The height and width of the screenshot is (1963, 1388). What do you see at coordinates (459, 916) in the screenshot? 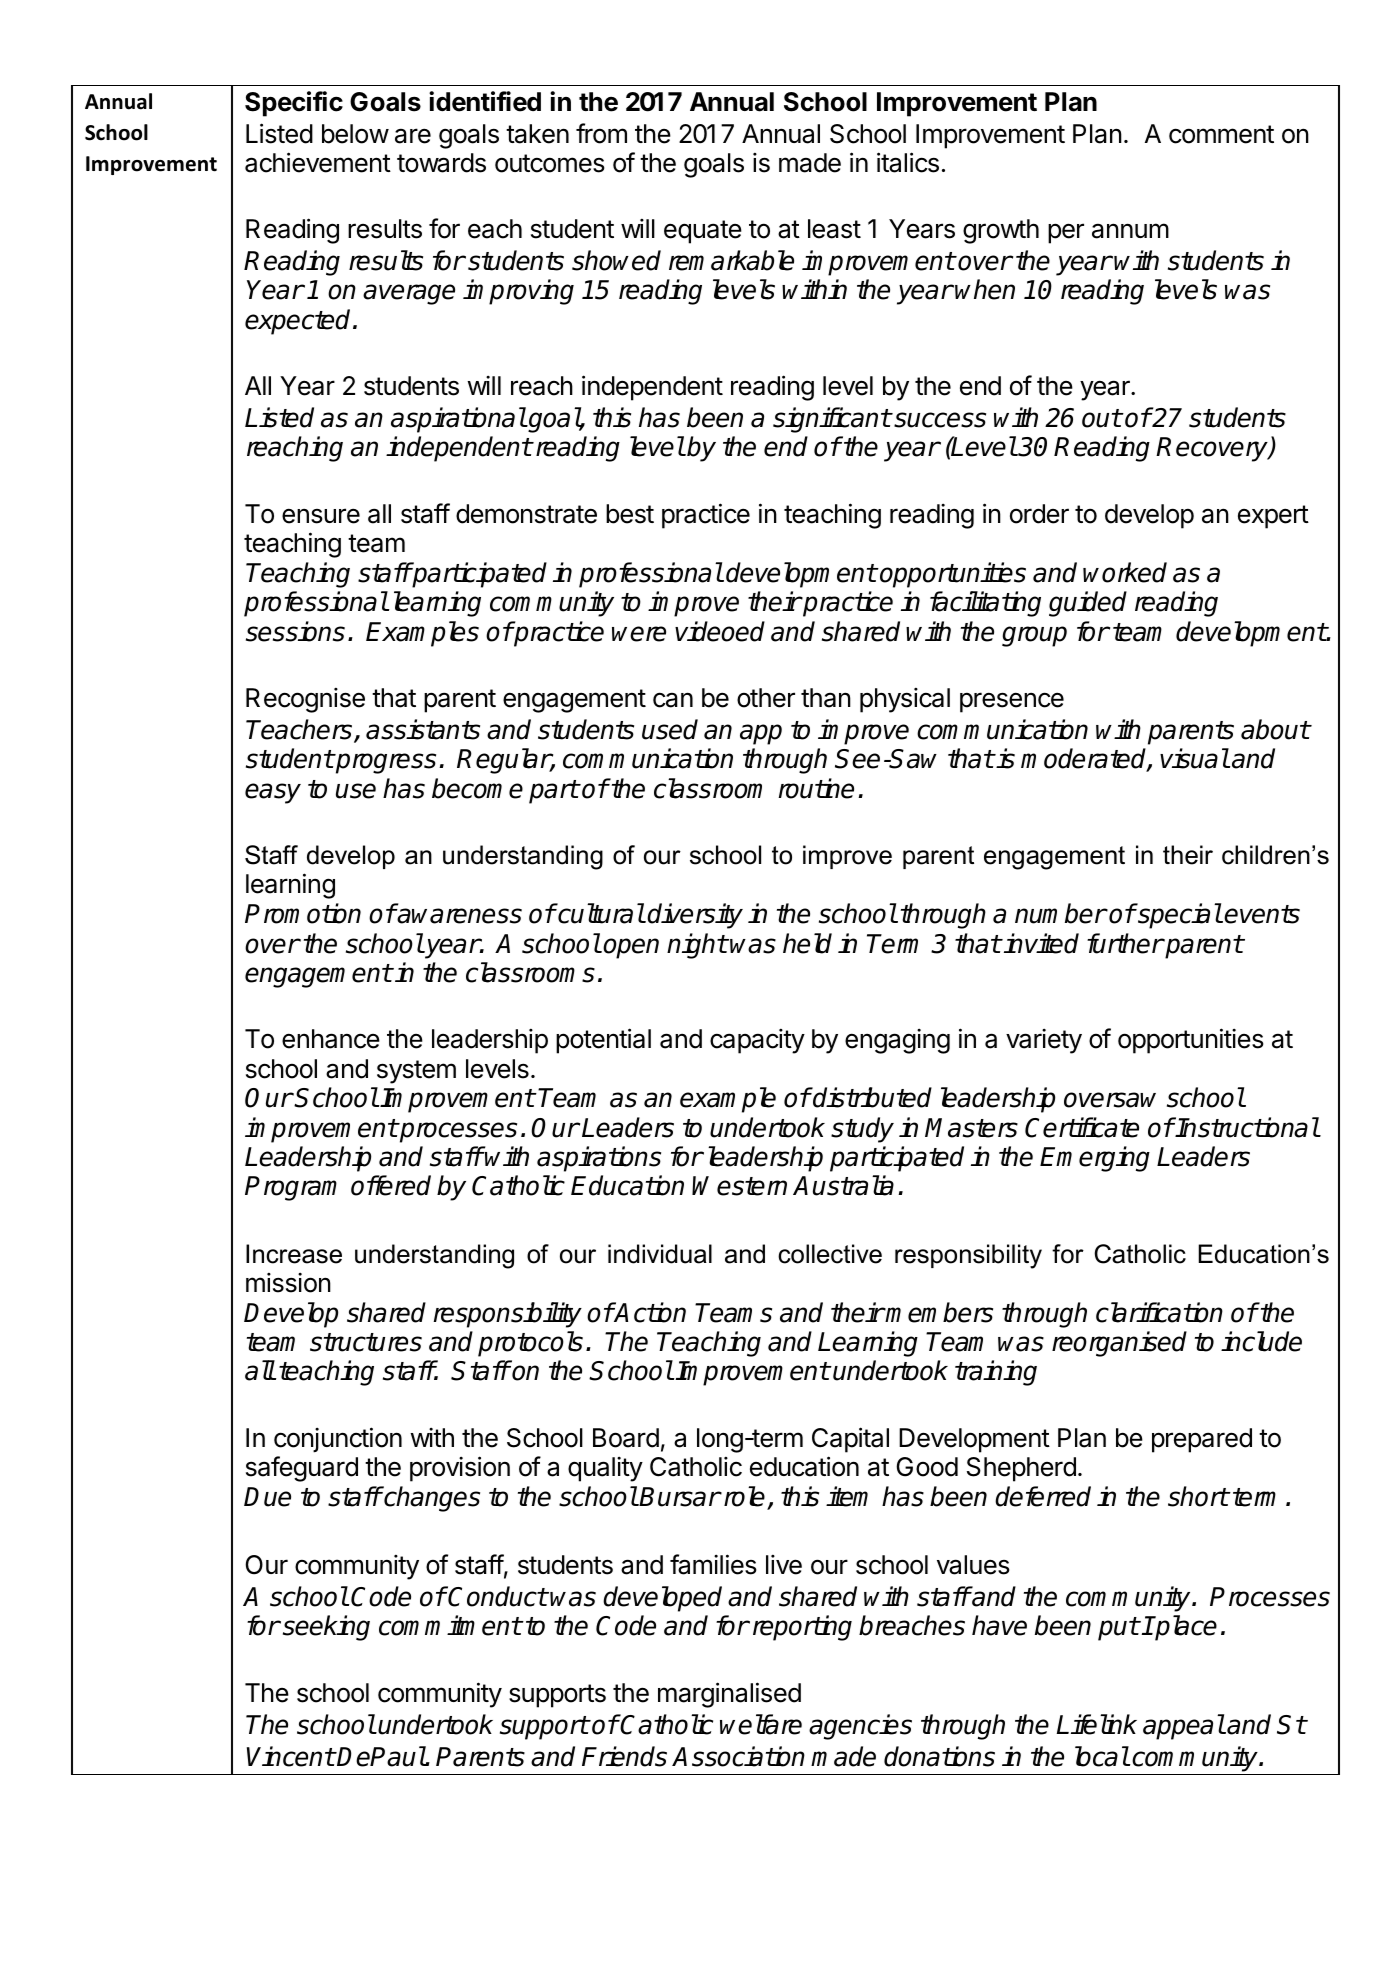
I see `awareness` at bounding box center [459, 916].
